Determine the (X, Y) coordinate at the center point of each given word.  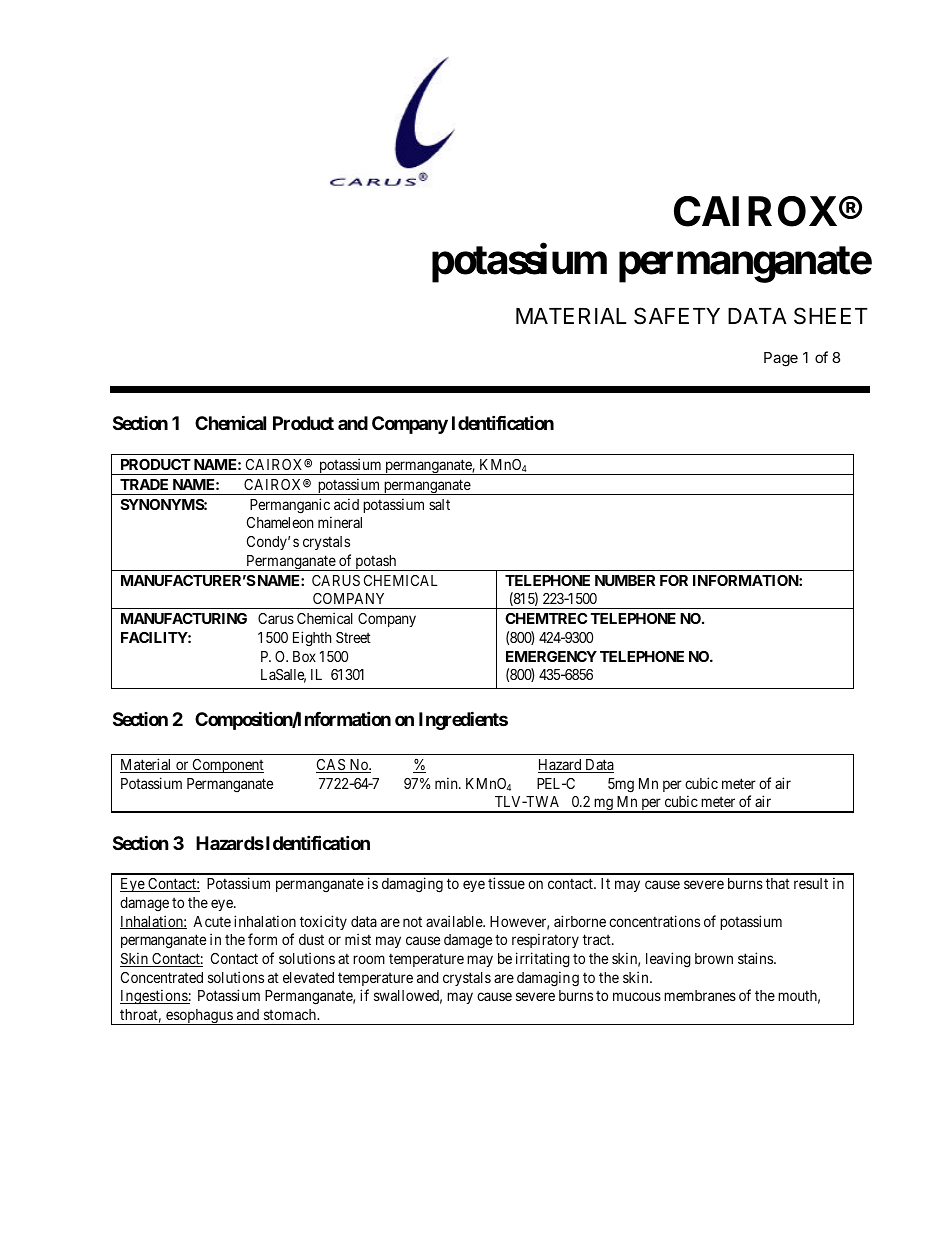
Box (304, 656)
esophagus (199, 1017)
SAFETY (677, 316)
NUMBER (625, 580)
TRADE (144, 484)
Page (781, 359)
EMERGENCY (551, 656)
